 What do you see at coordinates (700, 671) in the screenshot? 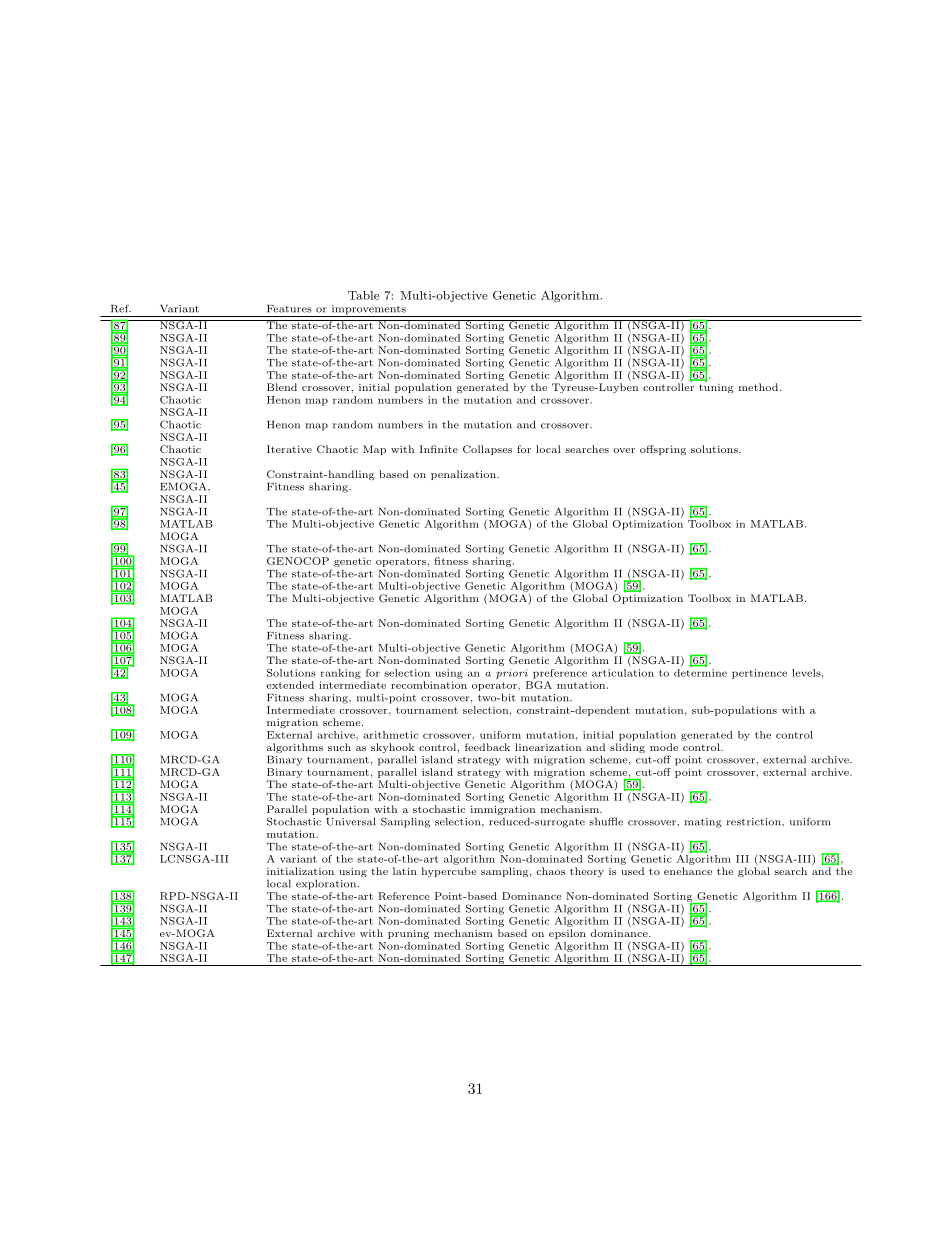
I see `determine` at bounding box center [700, 671].
